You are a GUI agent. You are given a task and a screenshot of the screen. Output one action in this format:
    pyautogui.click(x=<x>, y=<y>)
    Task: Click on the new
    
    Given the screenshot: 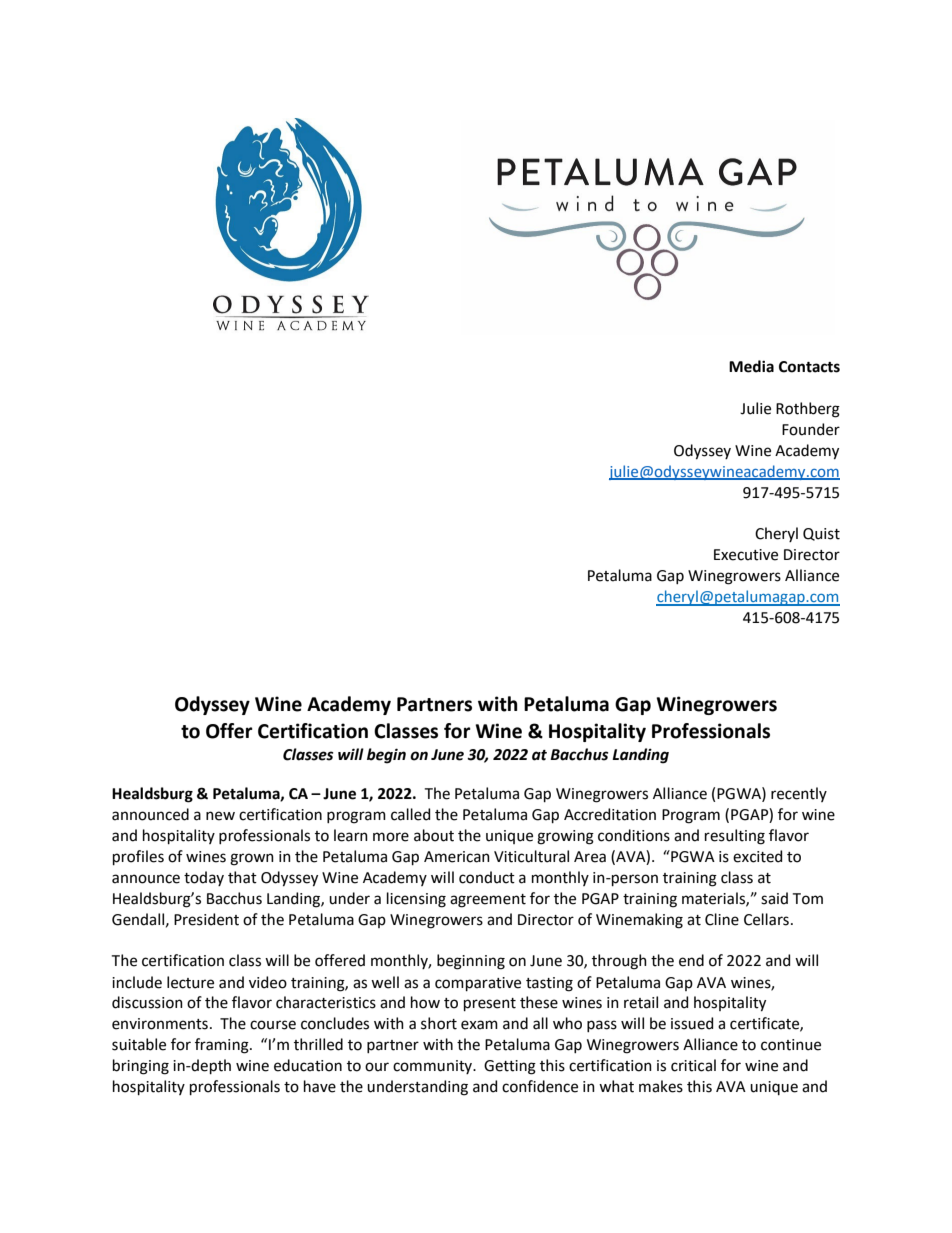 What is the action you would take?
    pyautogui.click(x=220, y=816)
